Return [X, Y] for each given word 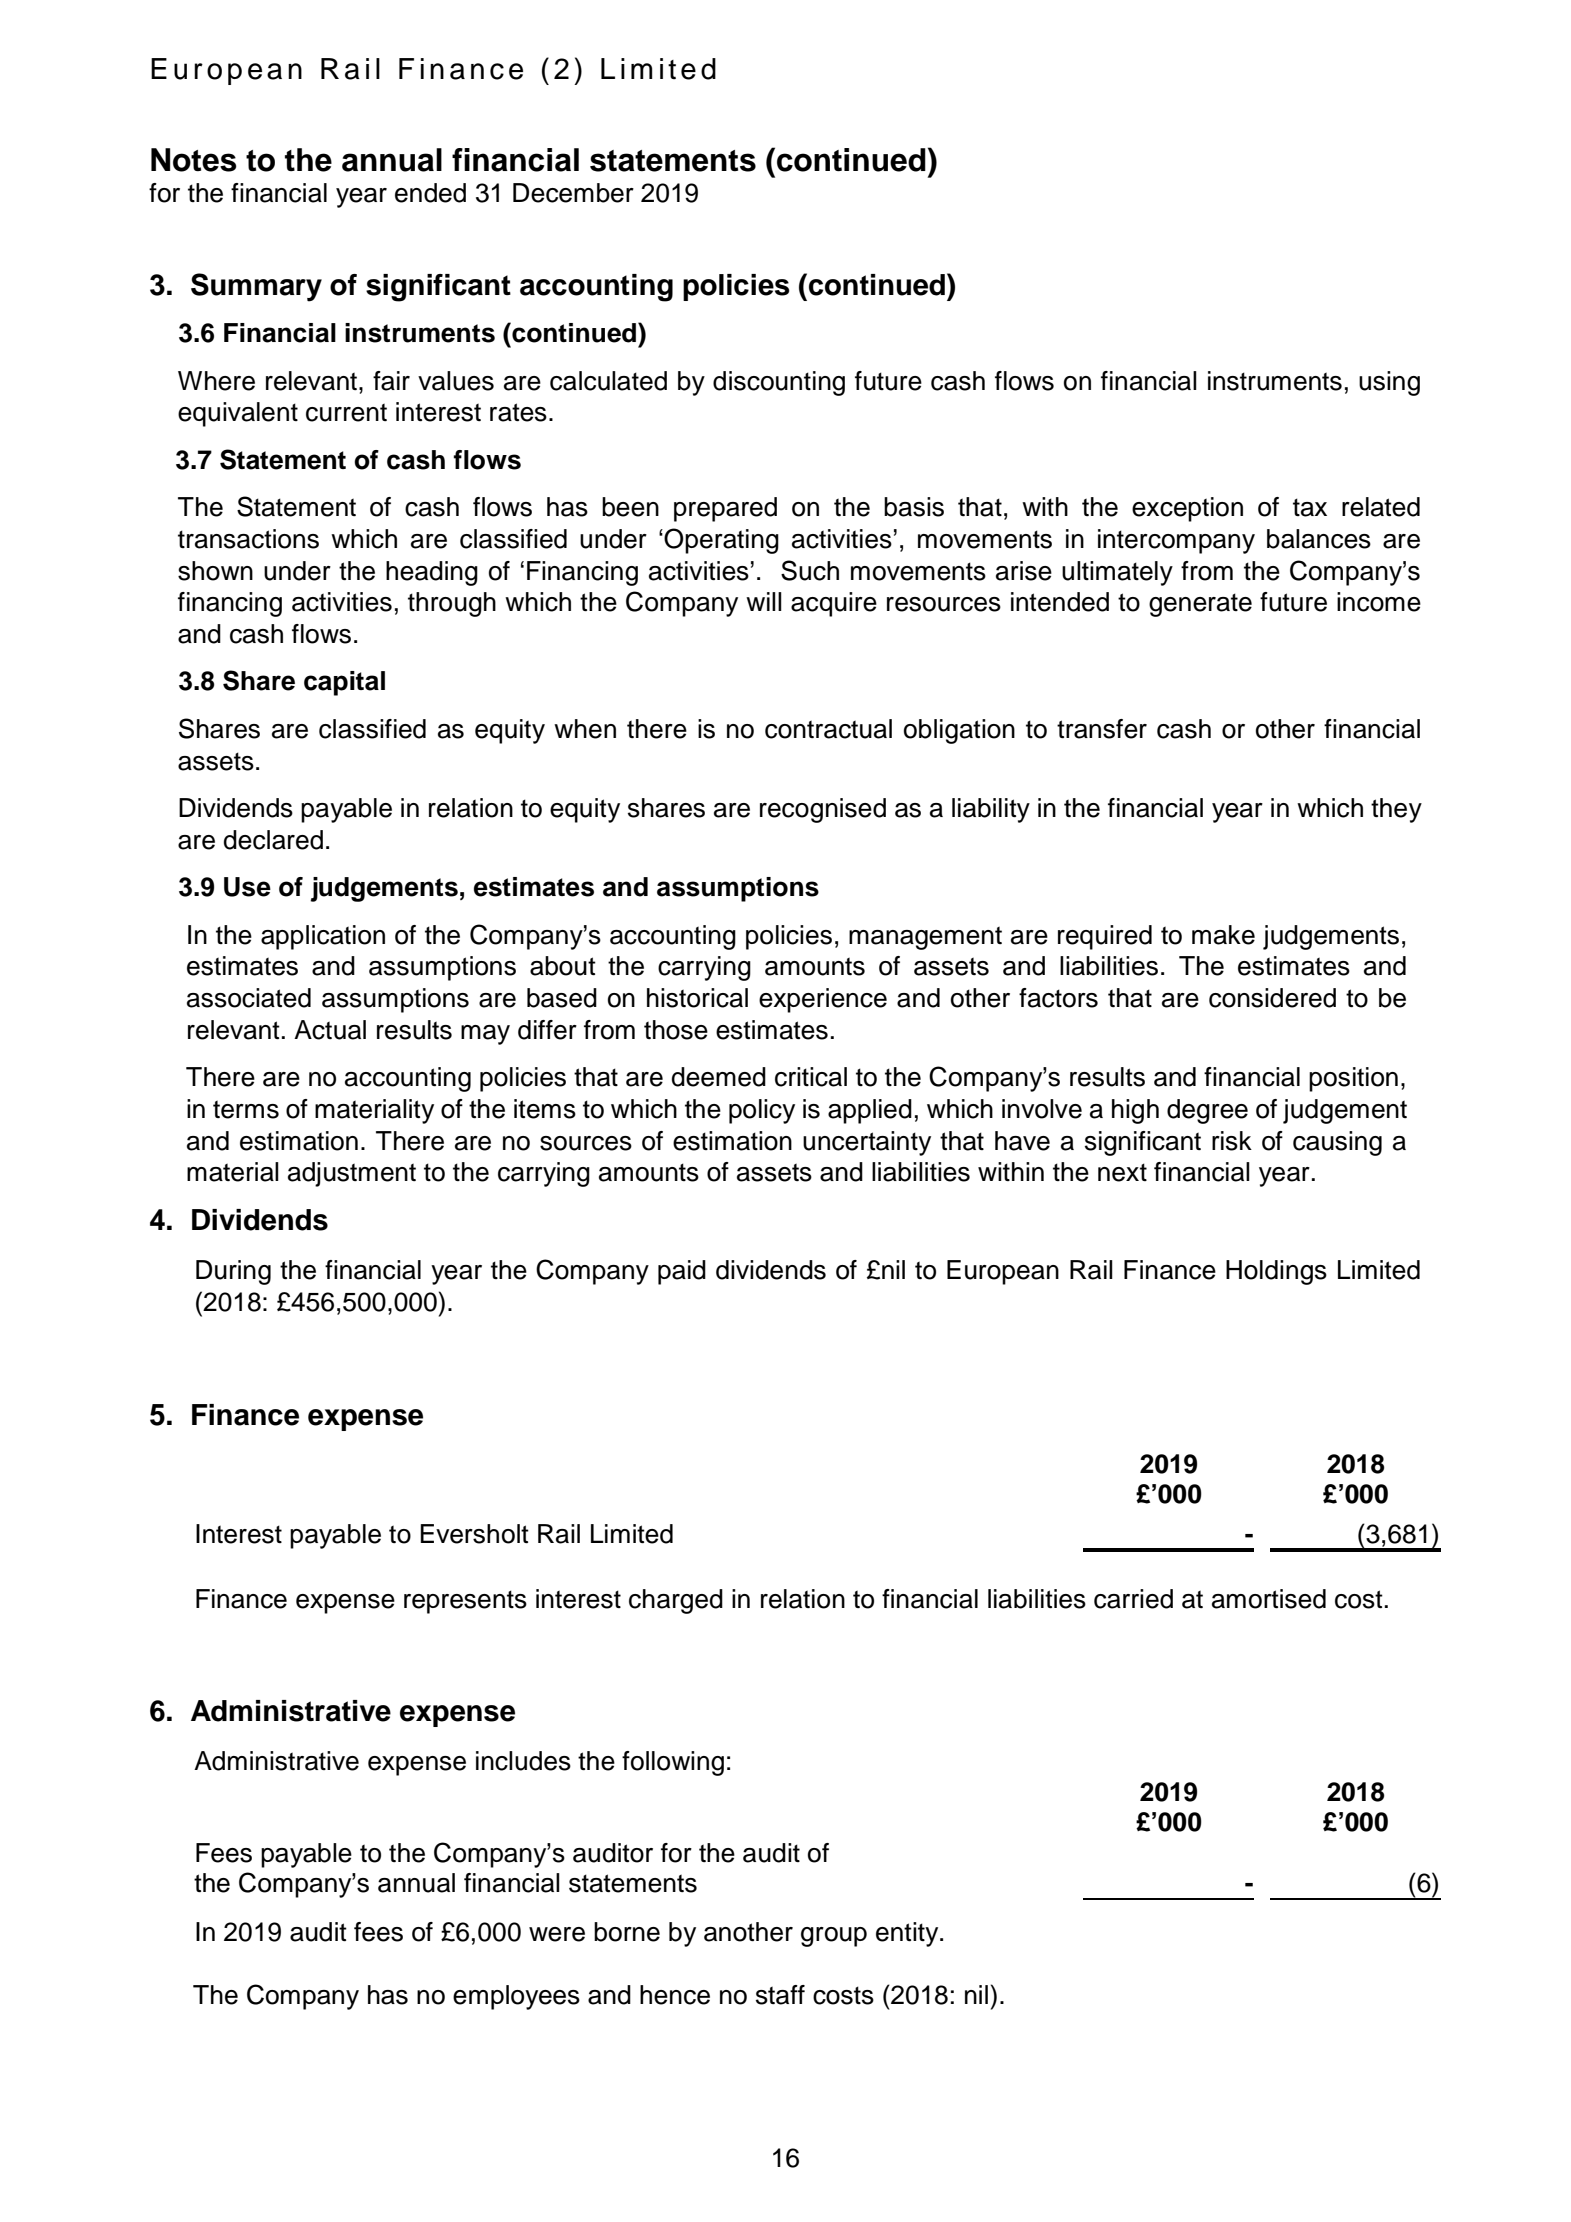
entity [908, 1934]
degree [1207, 1111]
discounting [779, 383]
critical [811, 1077]
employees [516, 1997]
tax [1310, 507]
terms [246, 1109]
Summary [256, 287]
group [834, 1937]
